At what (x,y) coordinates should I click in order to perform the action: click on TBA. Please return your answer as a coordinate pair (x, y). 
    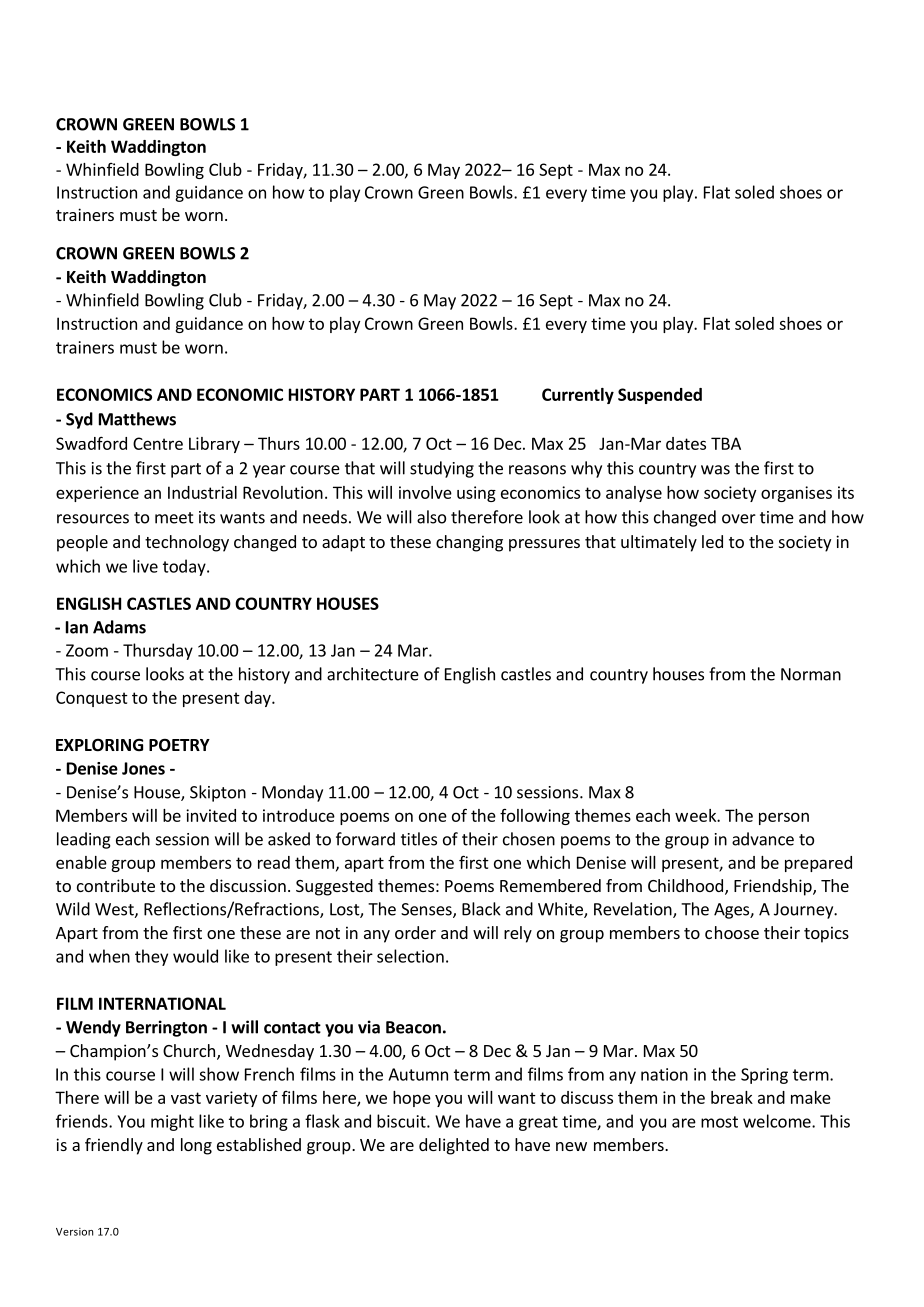
    Looking at the image, I should click on (726, 443).
